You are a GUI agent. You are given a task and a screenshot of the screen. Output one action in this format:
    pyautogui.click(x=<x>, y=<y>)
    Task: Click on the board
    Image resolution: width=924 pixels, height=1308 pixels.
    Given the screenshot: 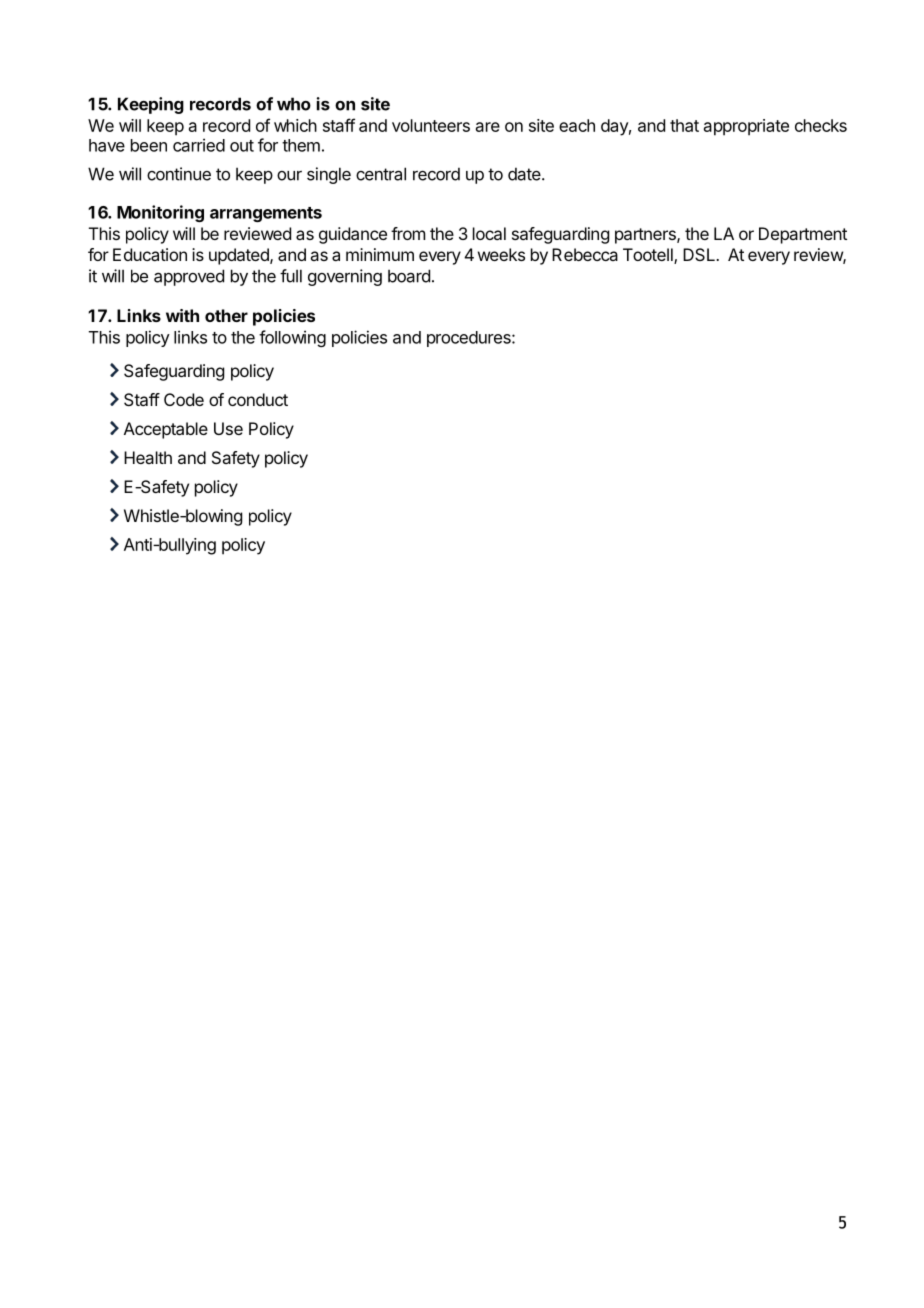 What is the action you would take?
    pyautogui.click(x=409, y=276)
